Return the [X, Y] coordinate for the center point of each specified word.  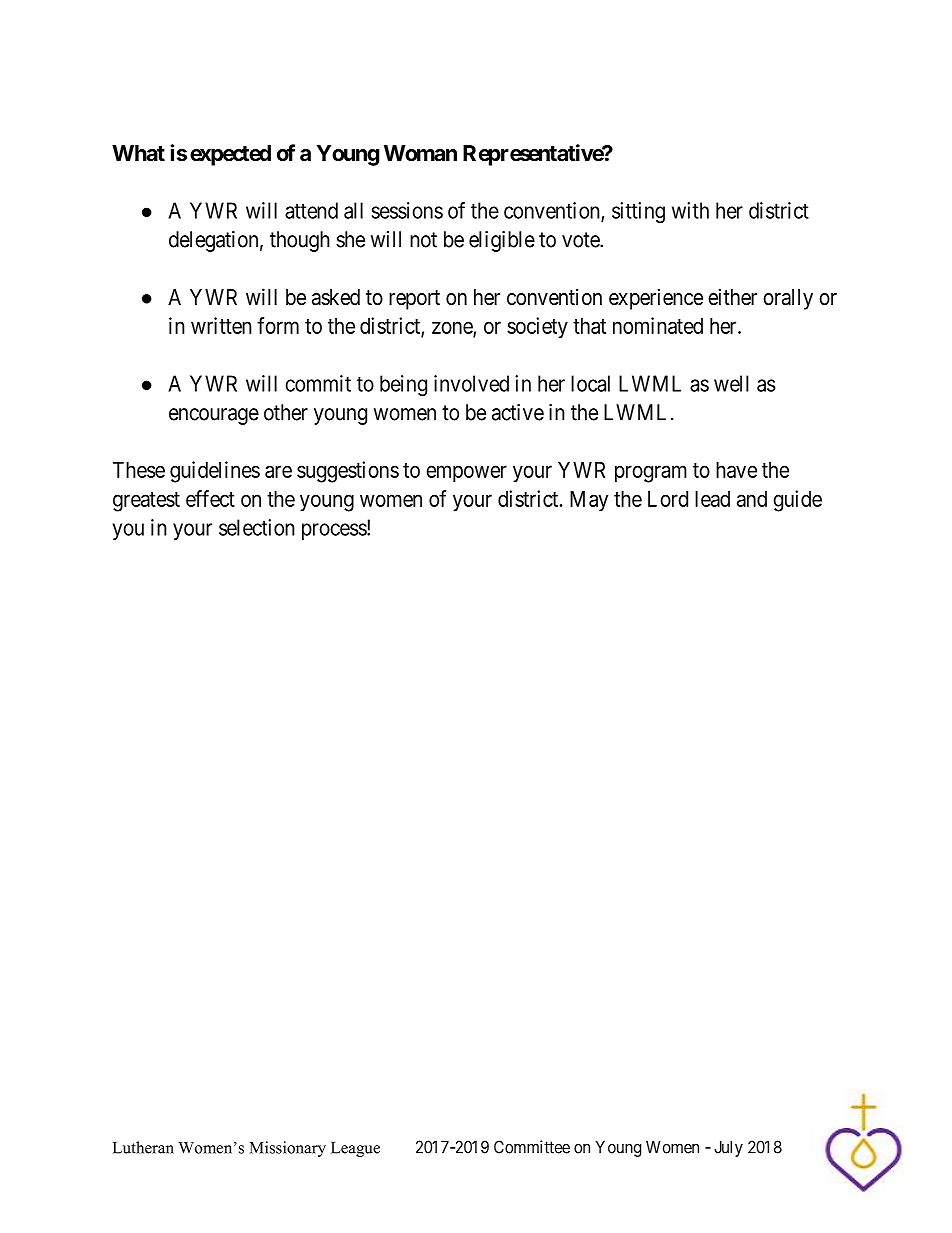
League [355, 1149]
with [690, 210]
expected [230, 155]
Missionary [288, 1149]
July [728, 1148]
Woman [420, 153]
